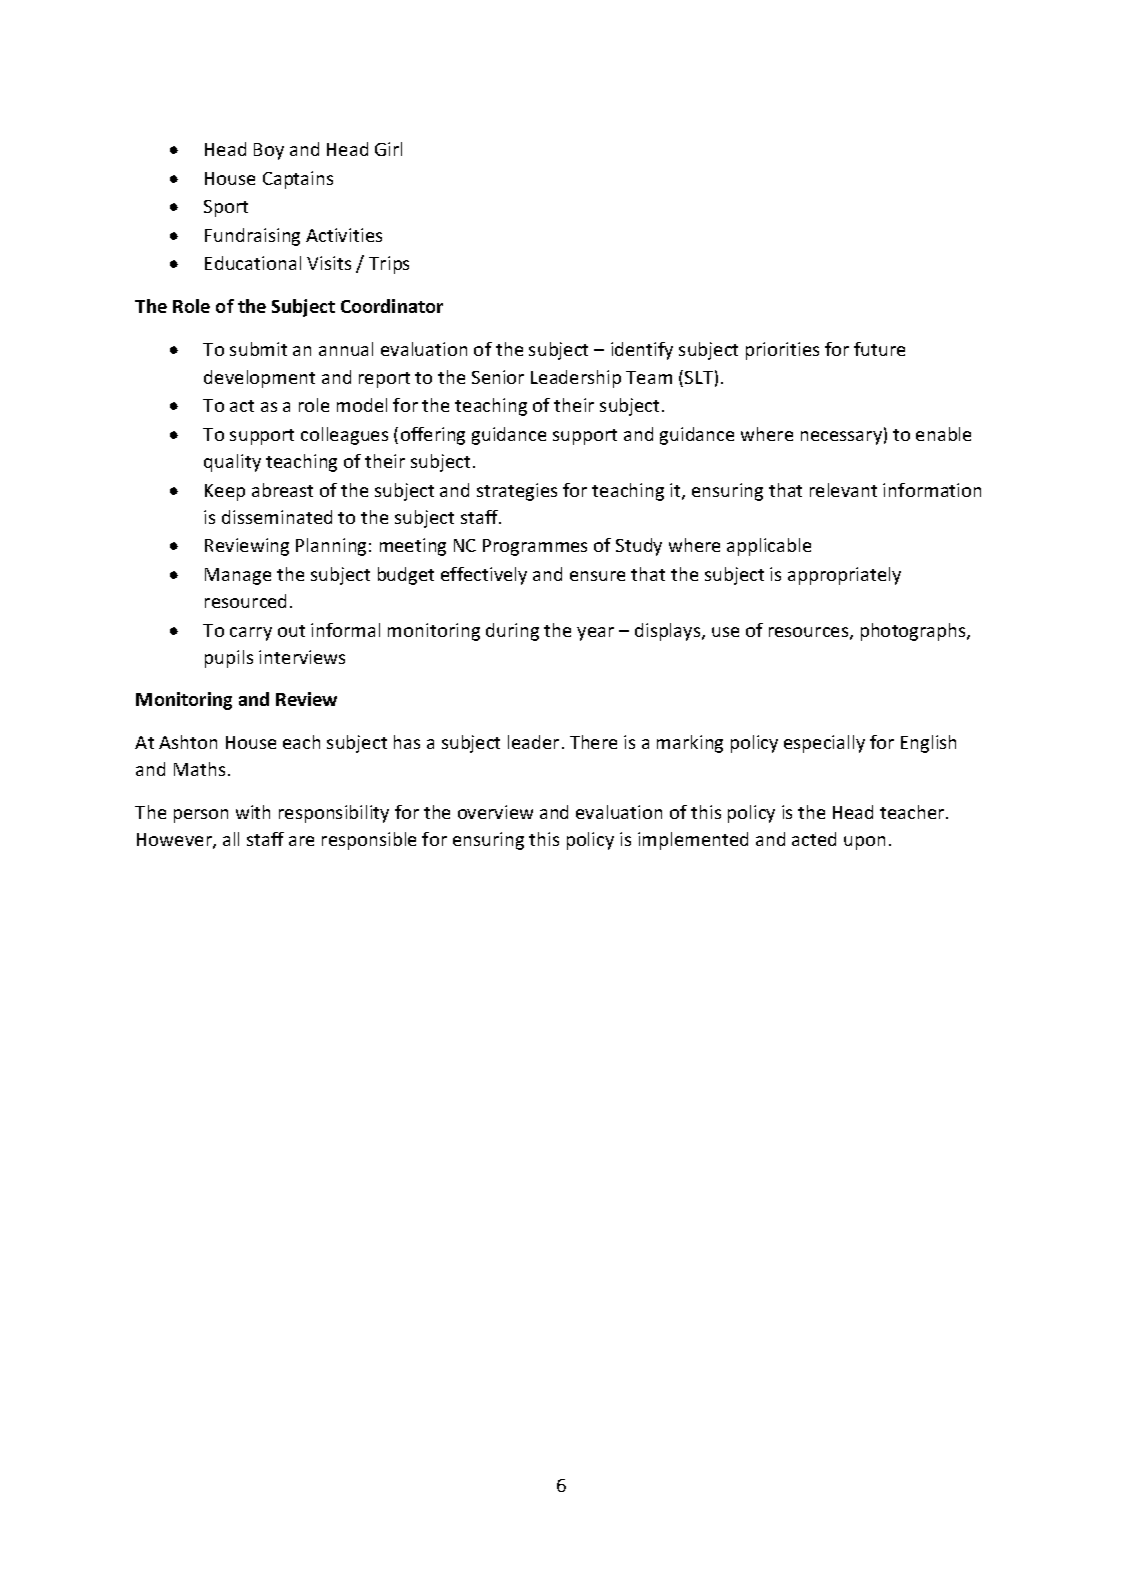 Image resolution: width=1124 pixels, height=1590 pixels. What do you see at coordinates (864, 843) in the screenshot?
I see `upon` at bounding box center [864, 843].
